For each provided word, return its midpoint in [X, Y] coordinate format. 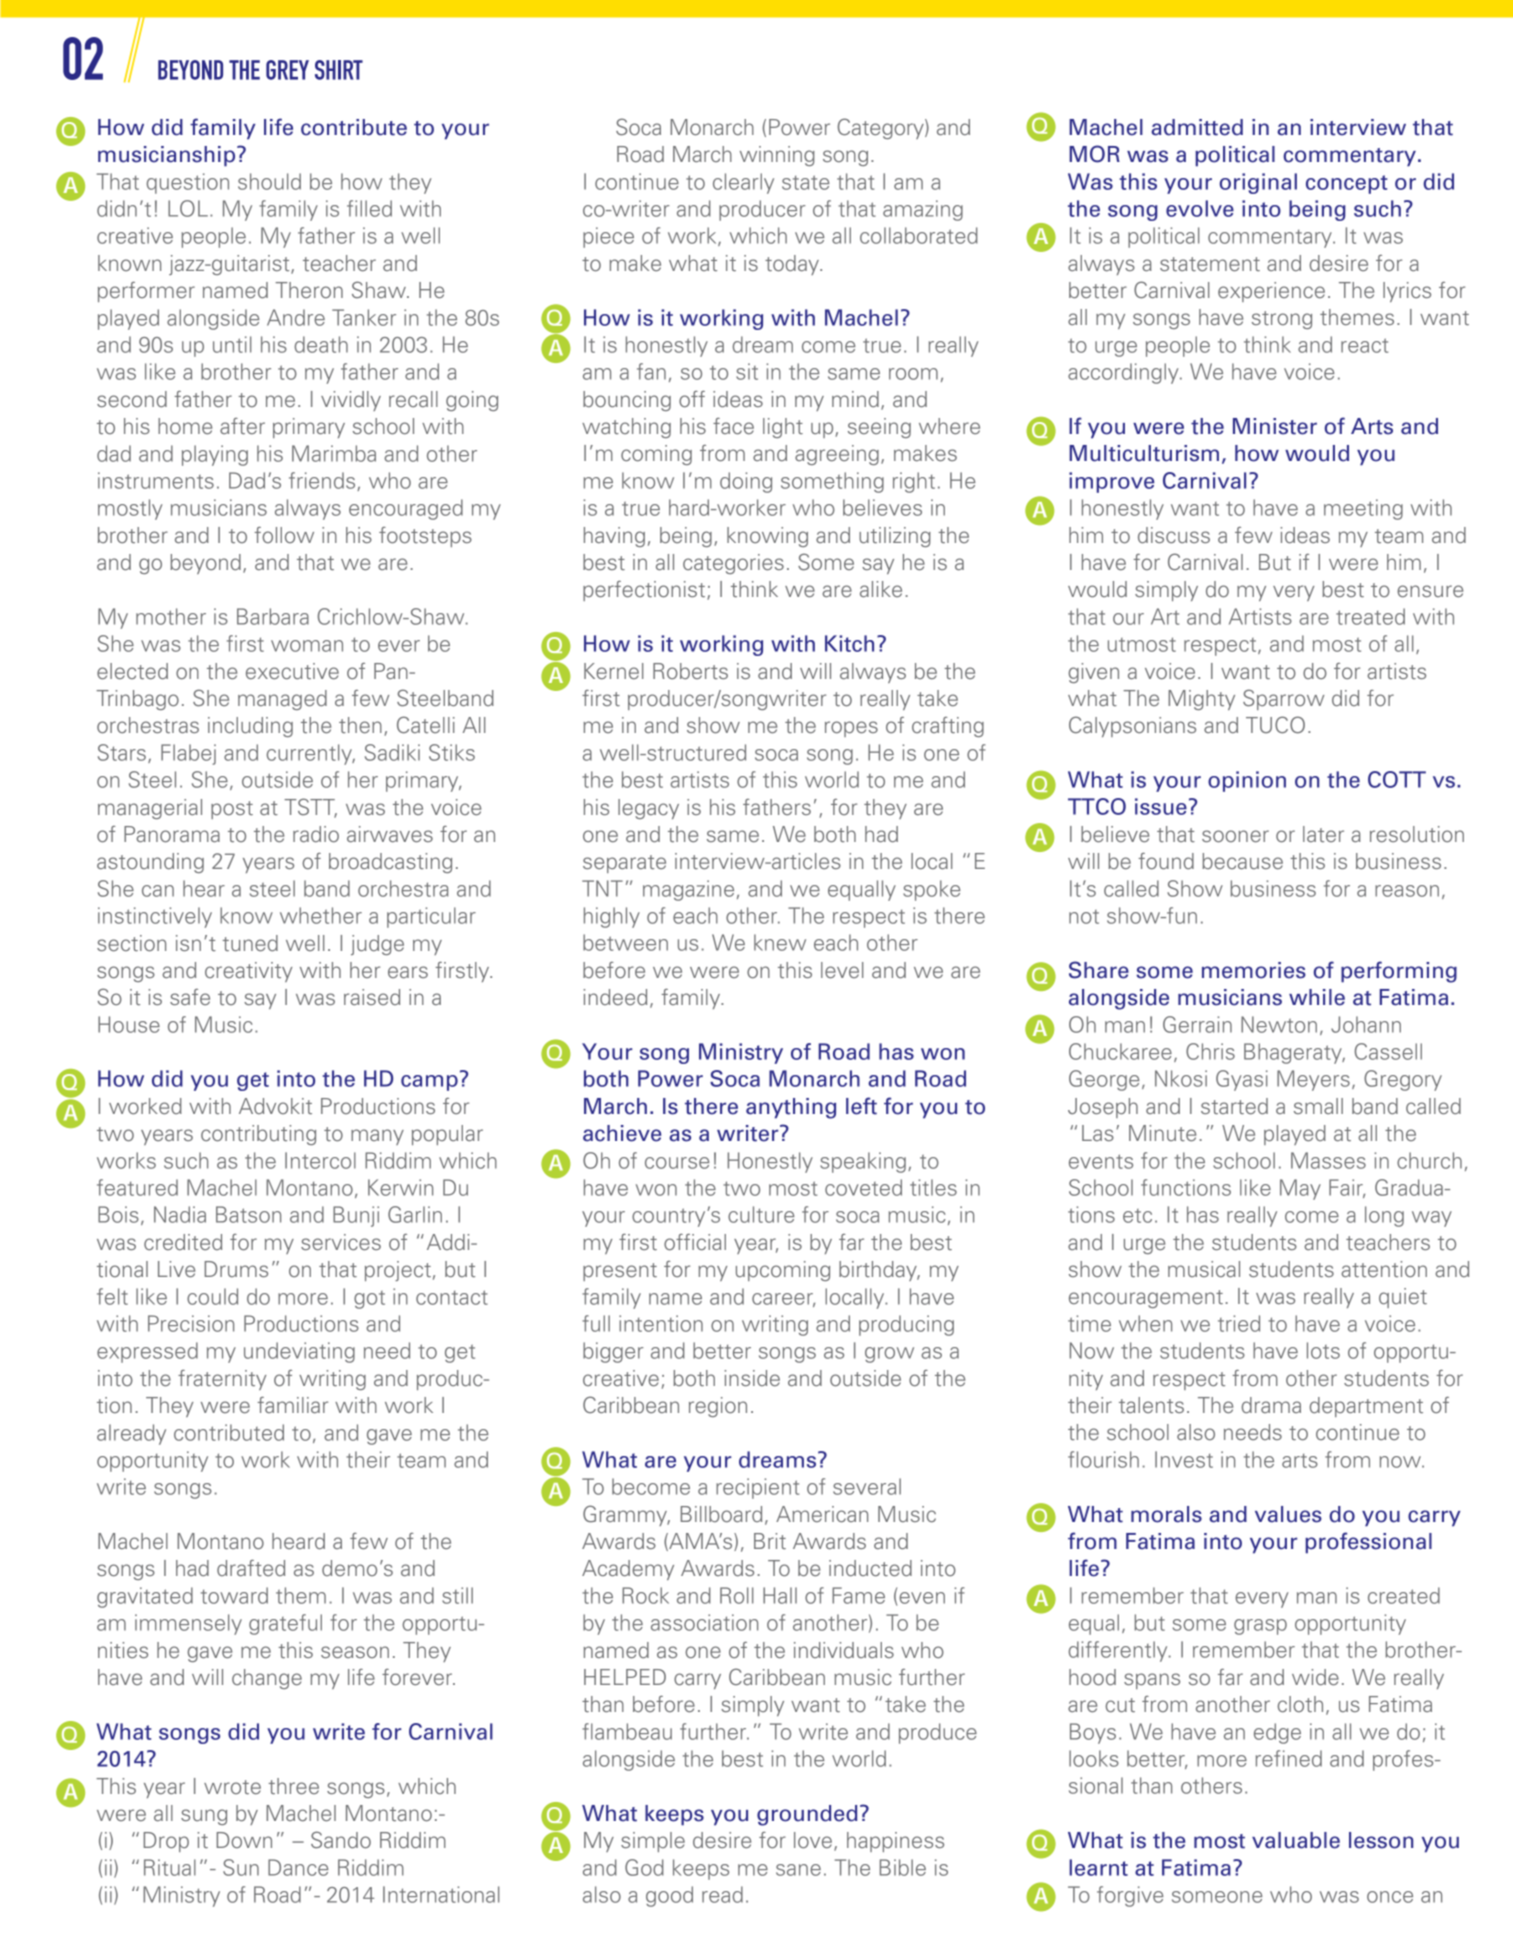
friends [323, 481]
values [1288, 1514]
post [232, 810]
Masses [1328, 1160]
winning [777, 156]
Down [244, 1840]
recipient [757, 1488]
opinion [1247, 781]
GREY [287, 70]
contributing [258, 1135]
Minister [1275, 426]
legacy [648, 809]
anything [791, 1108]
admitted [1197, 127]
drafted [251, 1568]
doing [746, 482]
